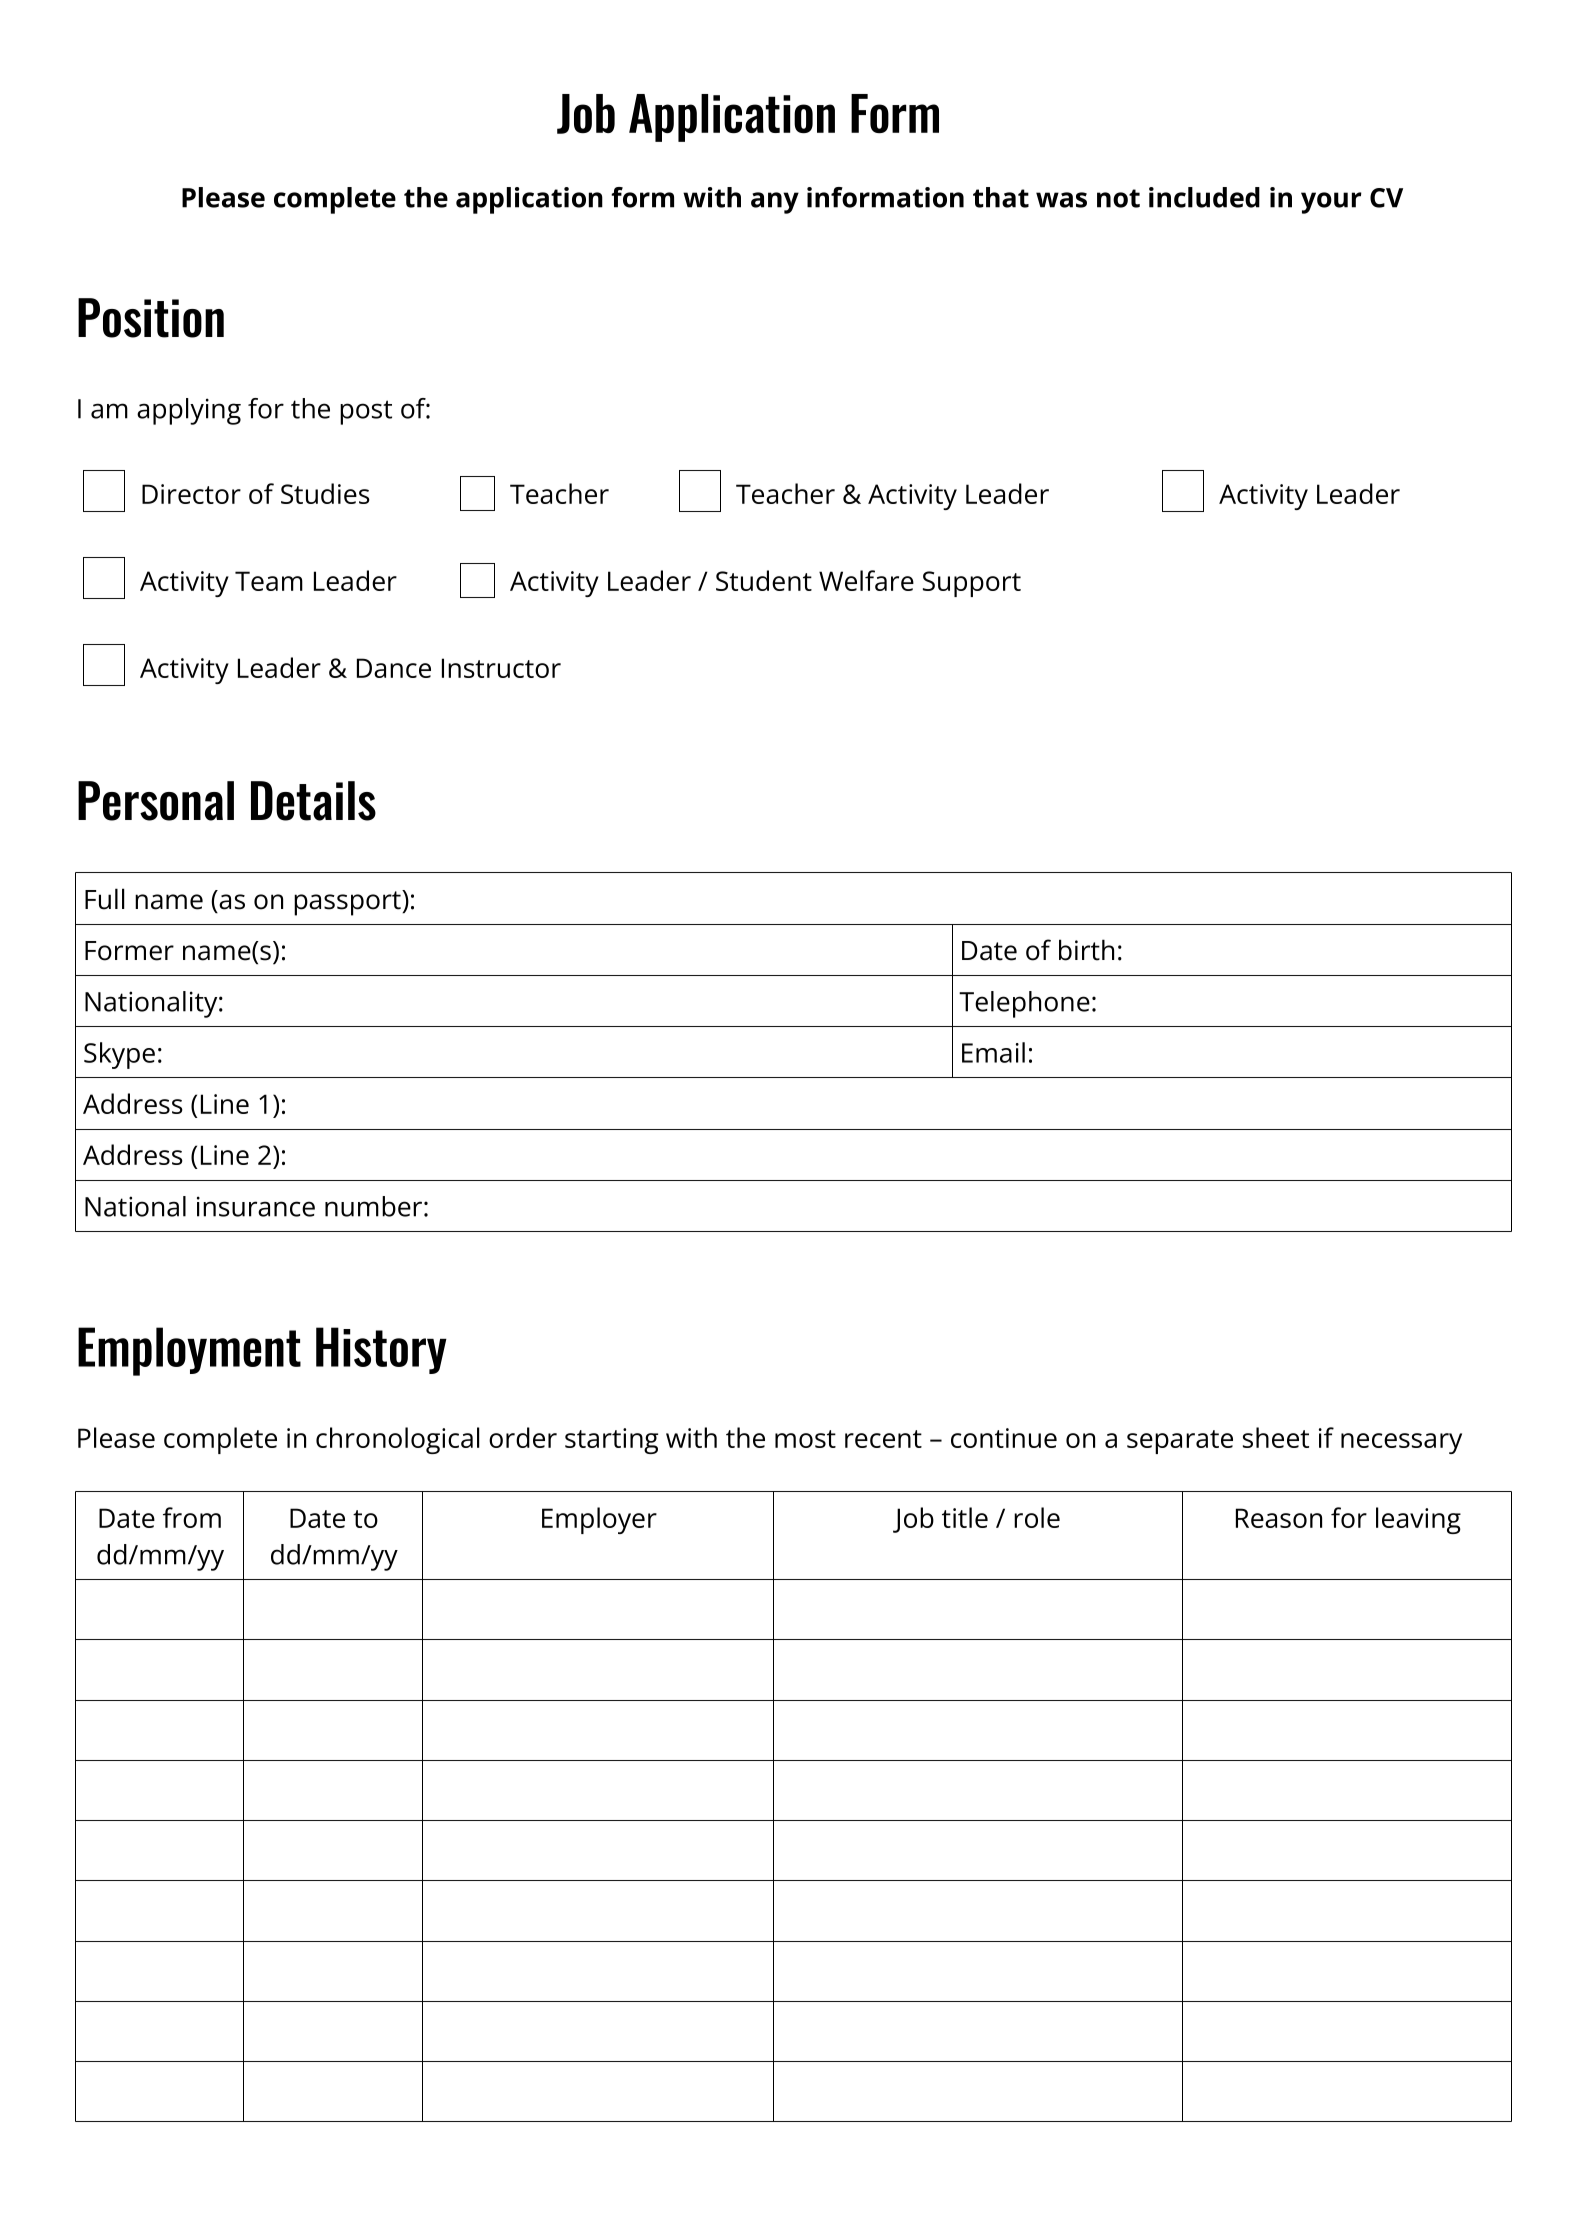  I want to click on any, so click(775, 203).
